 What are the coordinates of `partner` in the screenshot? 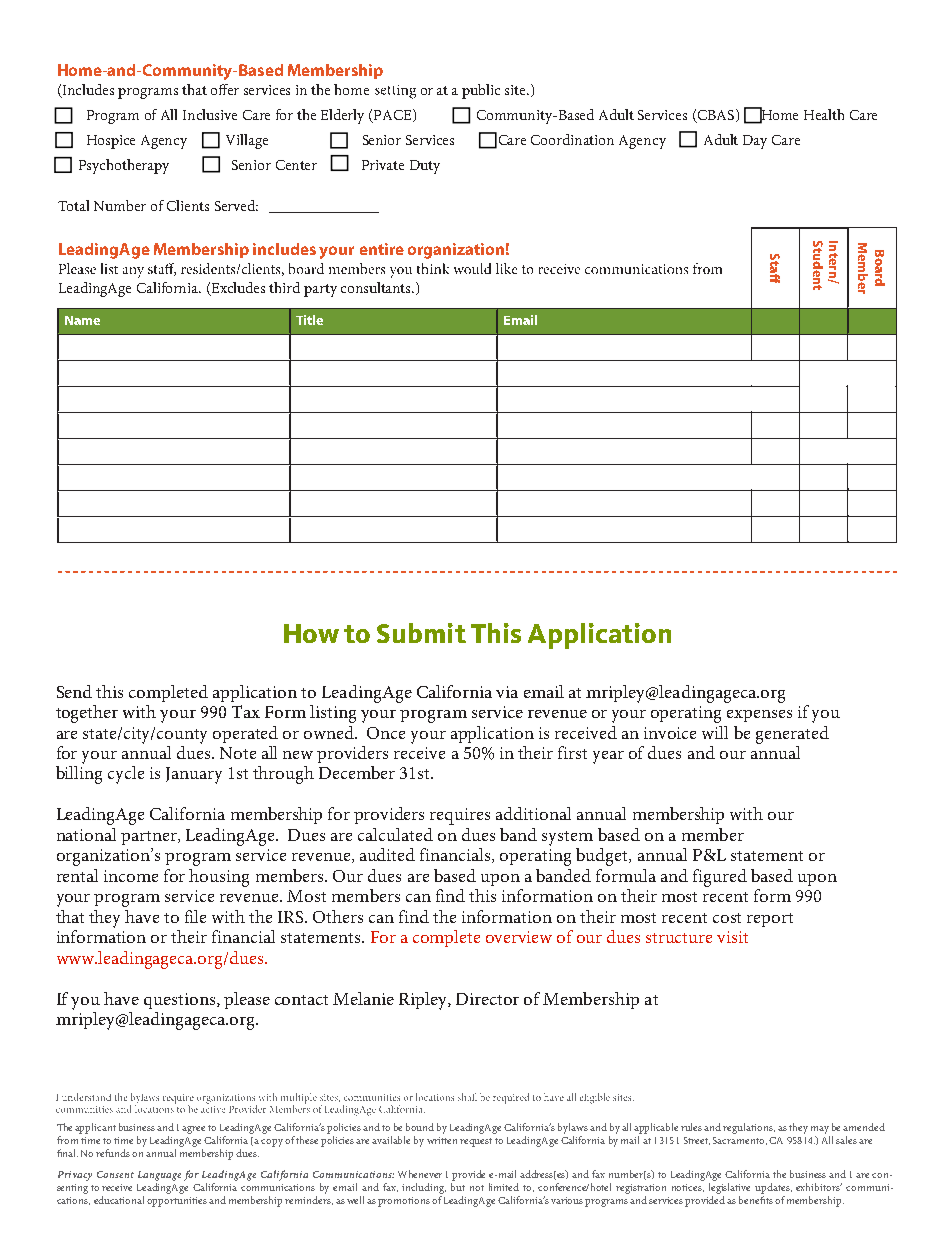 It's located at (150, 838).
